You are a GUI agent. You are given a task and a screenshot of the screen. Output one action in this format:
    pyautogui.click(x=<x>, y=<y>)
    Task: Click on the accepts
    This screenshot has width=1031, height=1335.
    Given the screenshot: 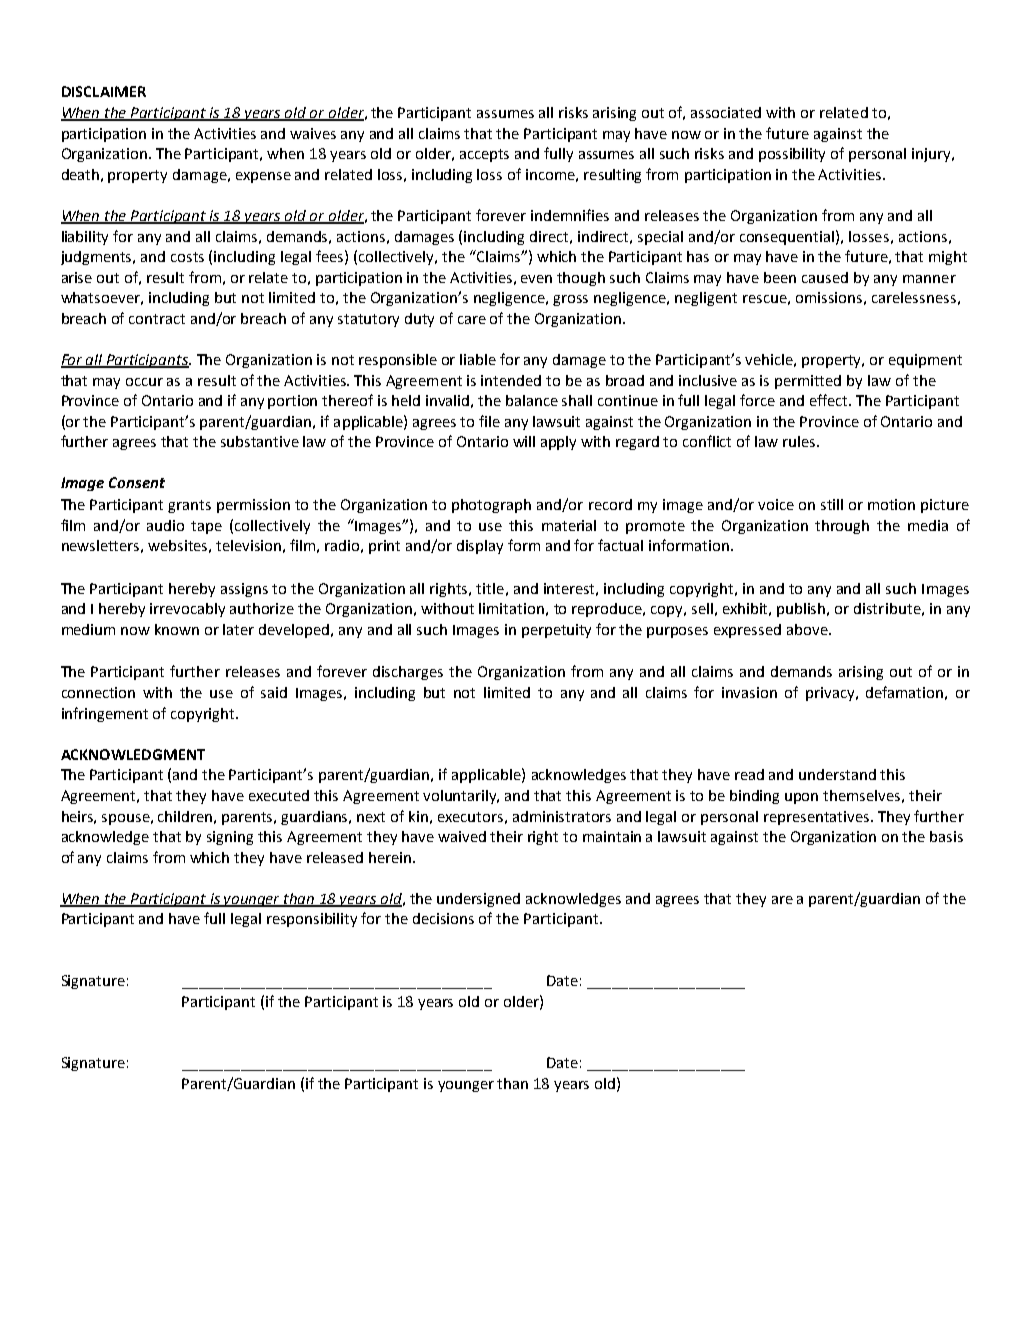 What is the action you would take?
    pyautogui.click(x=484, y=155)
